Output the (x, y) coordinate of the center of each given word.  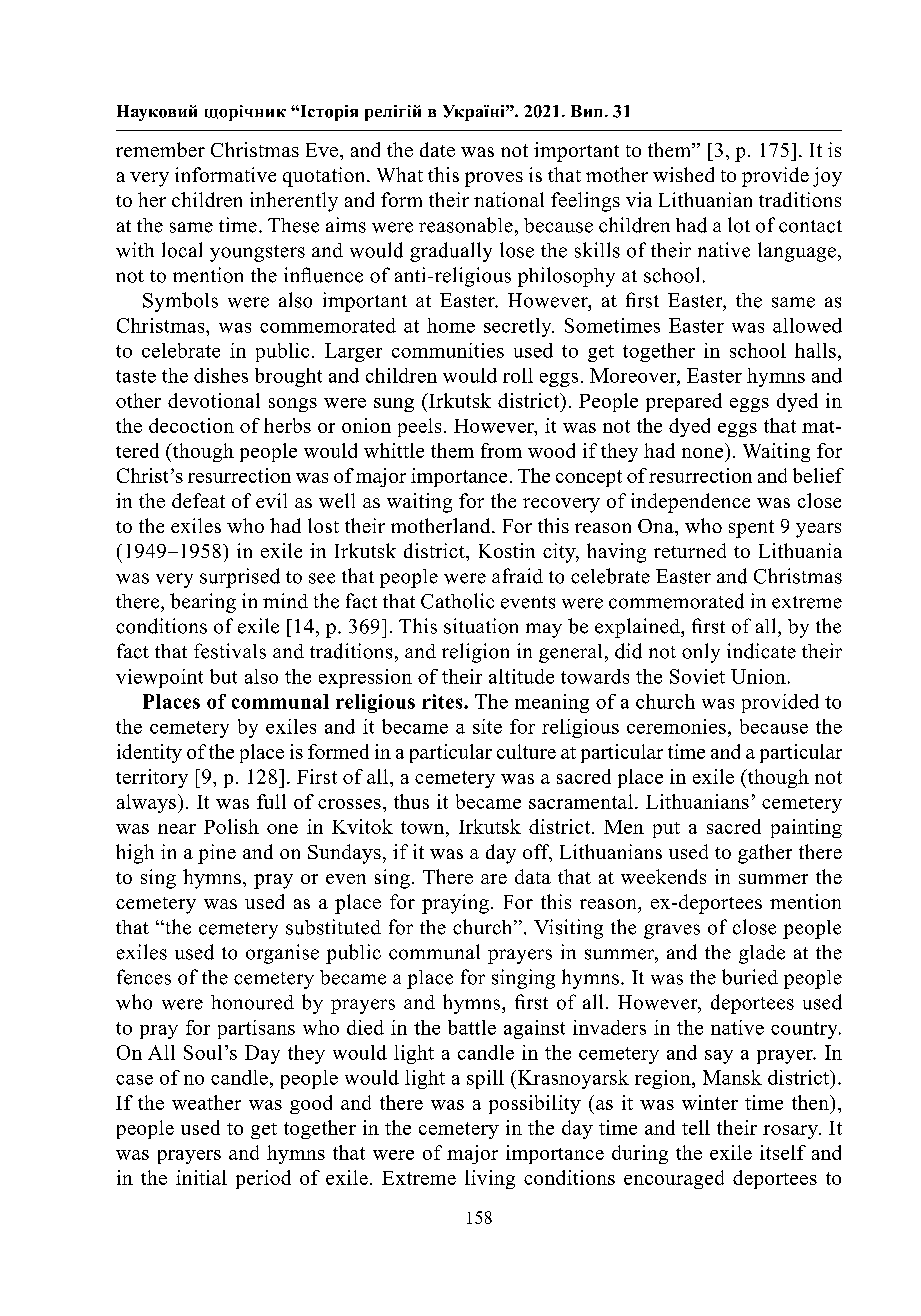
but (223, 676)
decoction (191, 425)
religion (475, 653)
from (501, 450)
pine (217, 854)
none (702, 453)
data (533, 876)
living (490, 1179)
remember (160, 149)
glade (762, 954)
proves (494, 179)
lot (739, 225)
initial (201, 1177)
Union (758, 676)
